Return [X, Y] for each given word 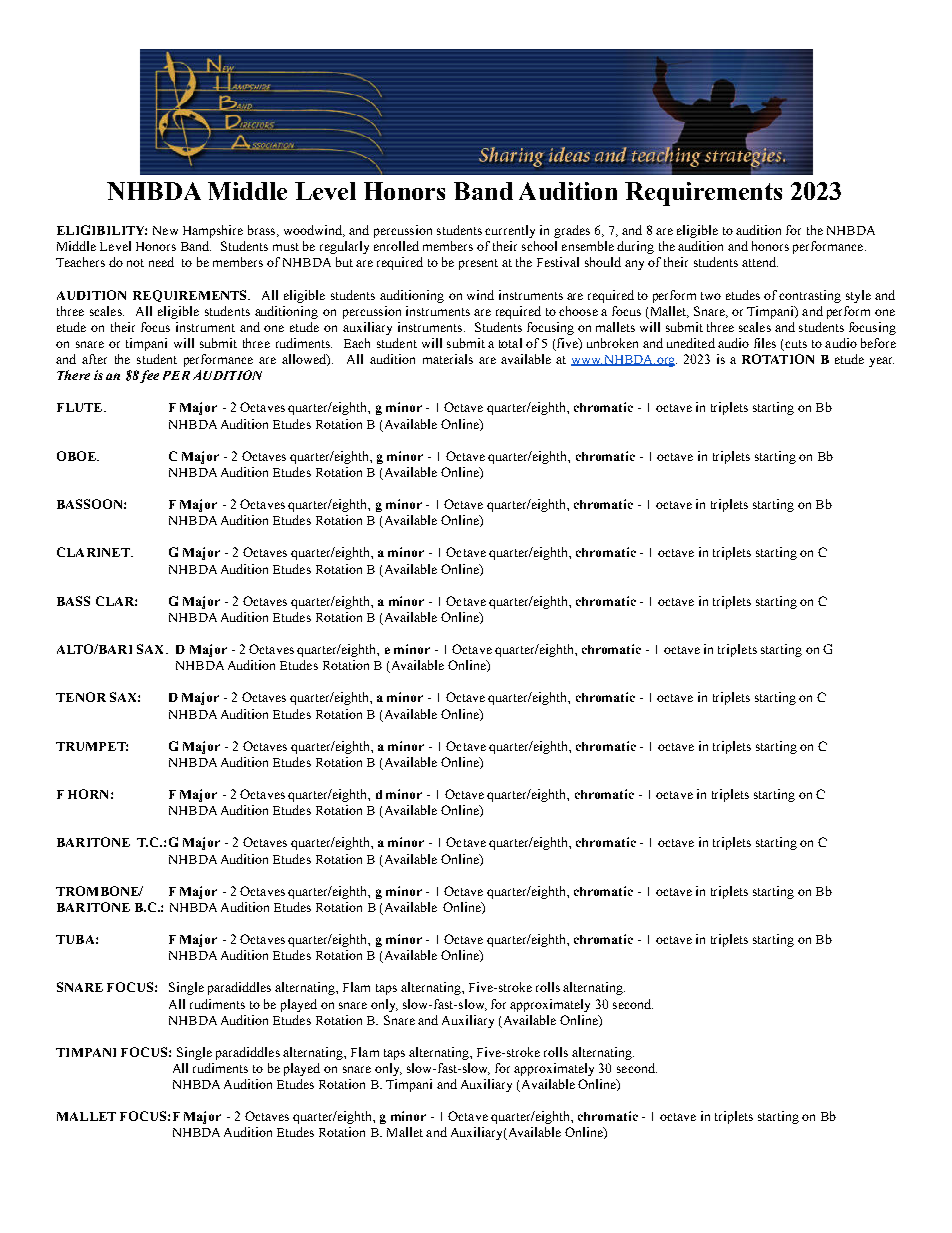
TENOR [81, 697]
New [165, 230]
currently [510, 231]
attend [760, 262]
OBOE [77, 456]
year [881, 362]
